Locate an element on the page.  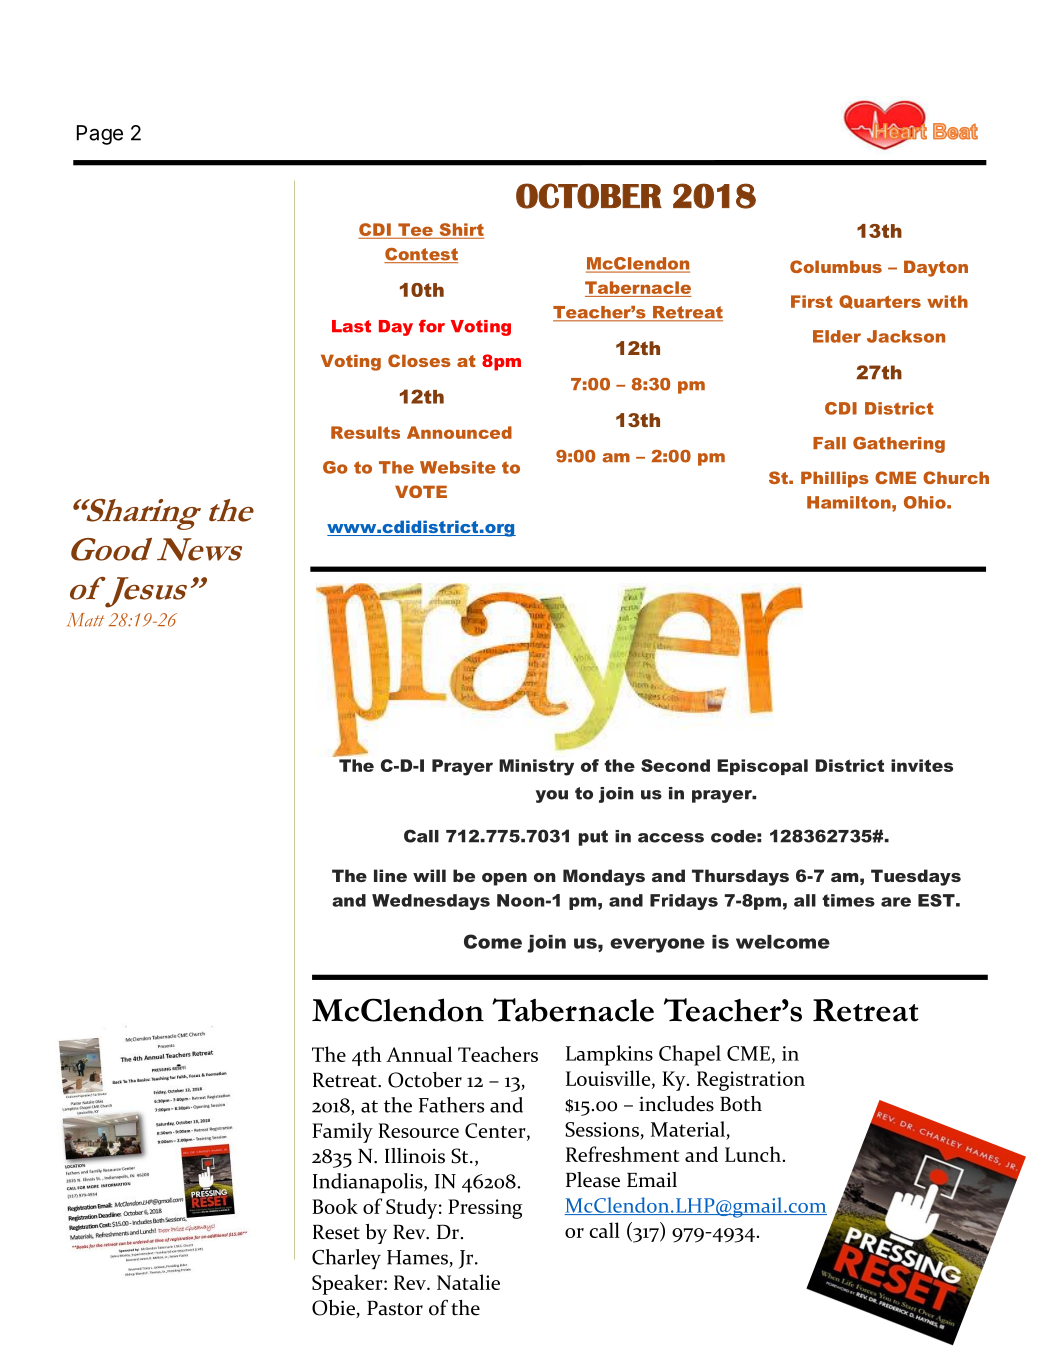
Matt is located at coordinates (85, 620).
